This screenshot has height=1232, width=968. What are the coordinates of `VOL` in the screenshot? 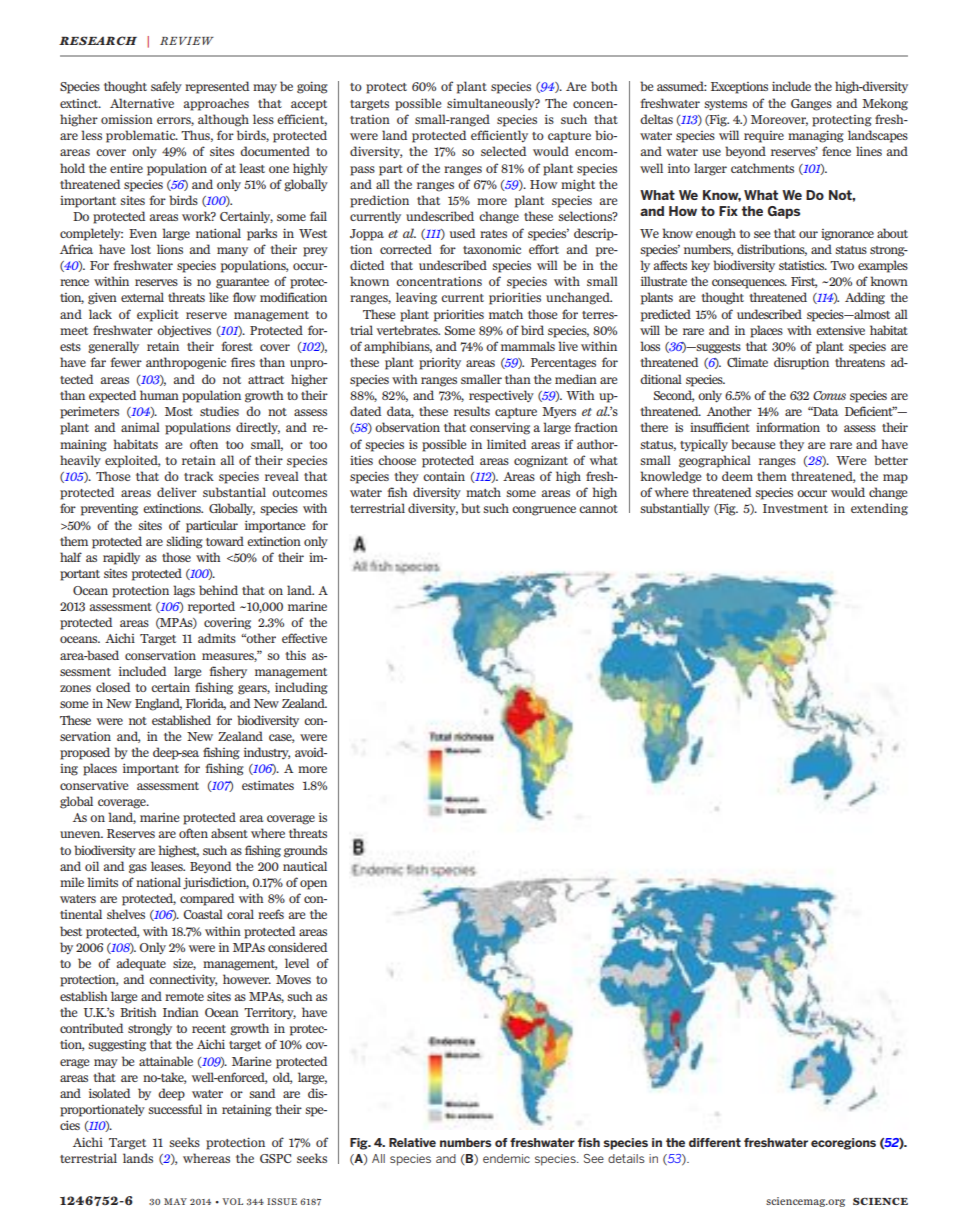 It's located at (232, 1201).
